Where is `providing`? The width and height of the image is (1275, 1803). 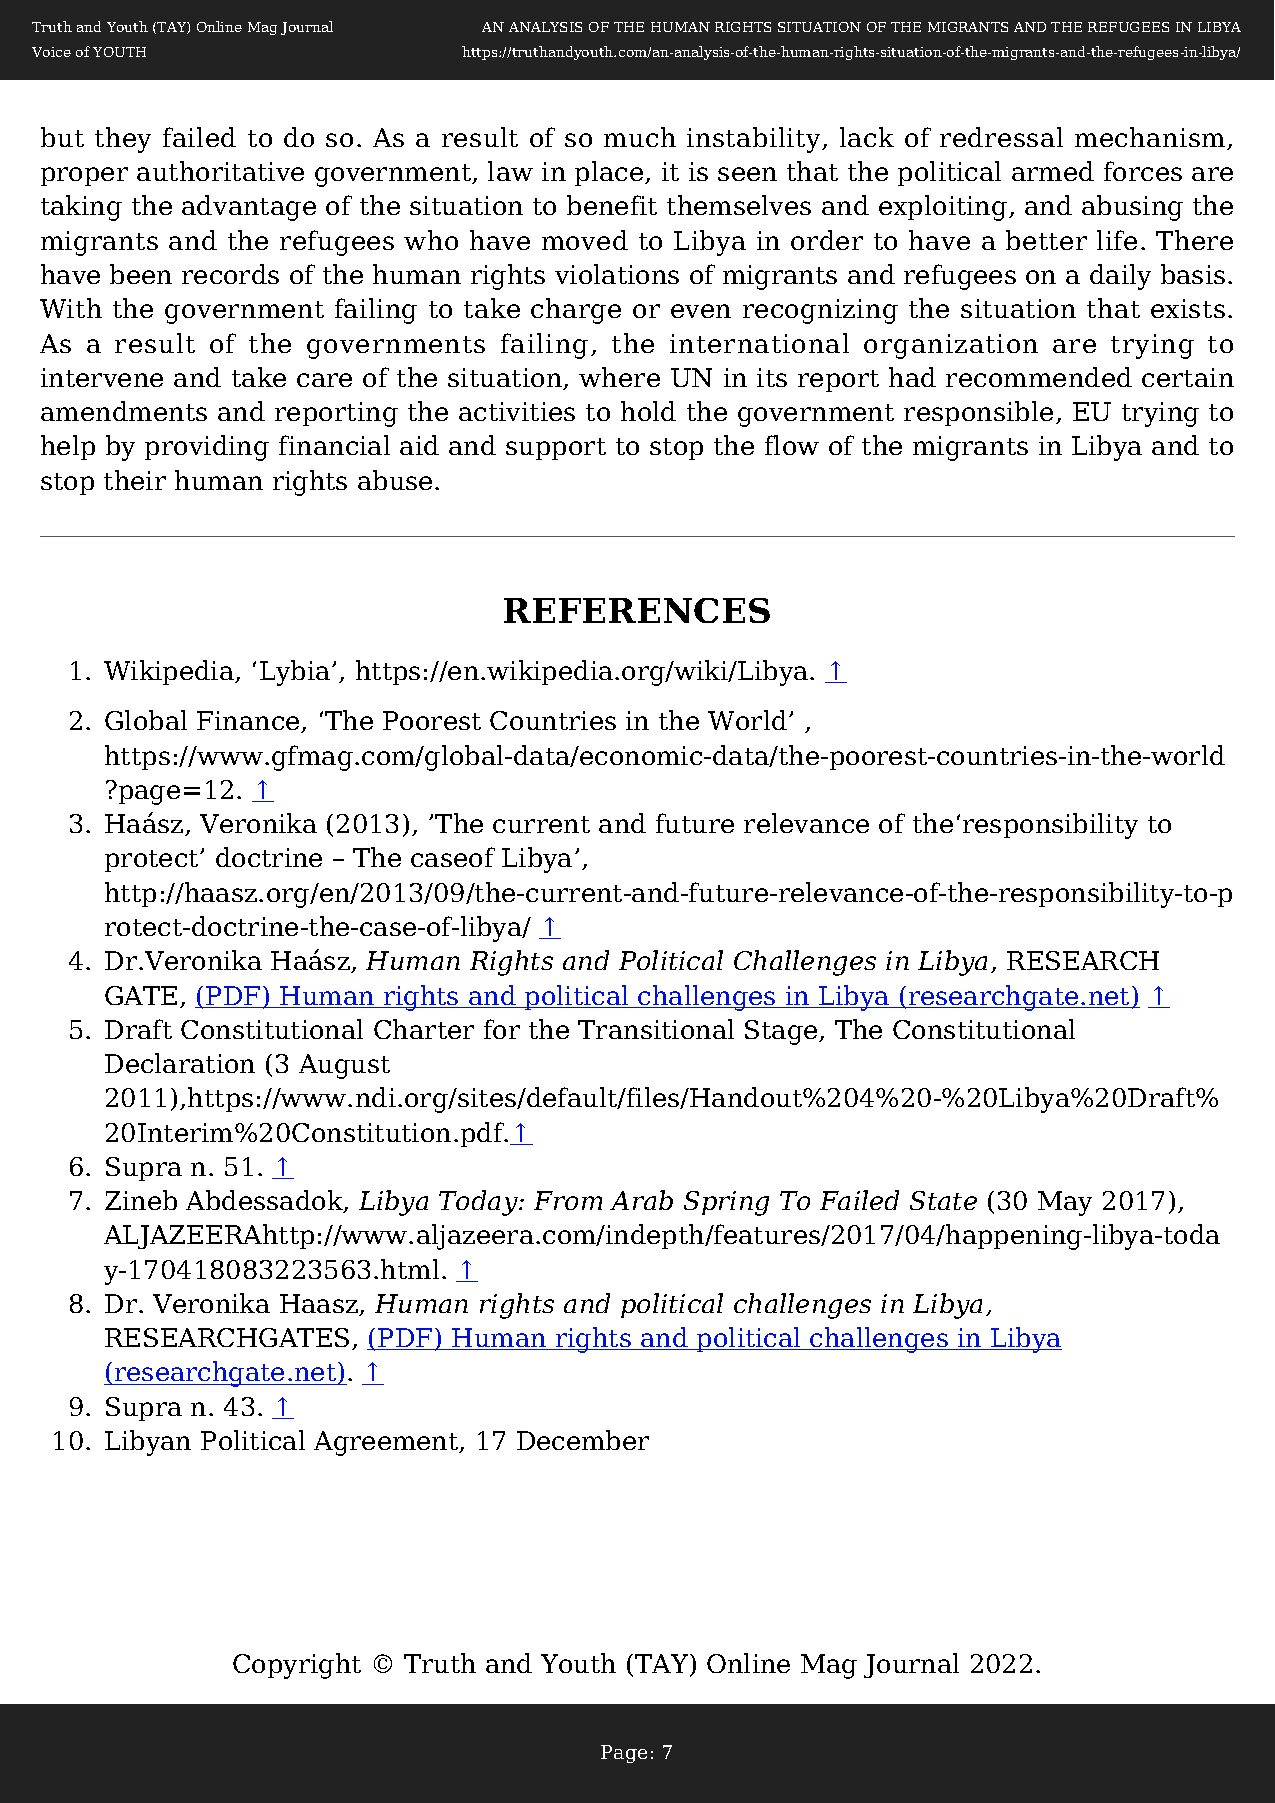 providing is located at coordinates (207, 448).
